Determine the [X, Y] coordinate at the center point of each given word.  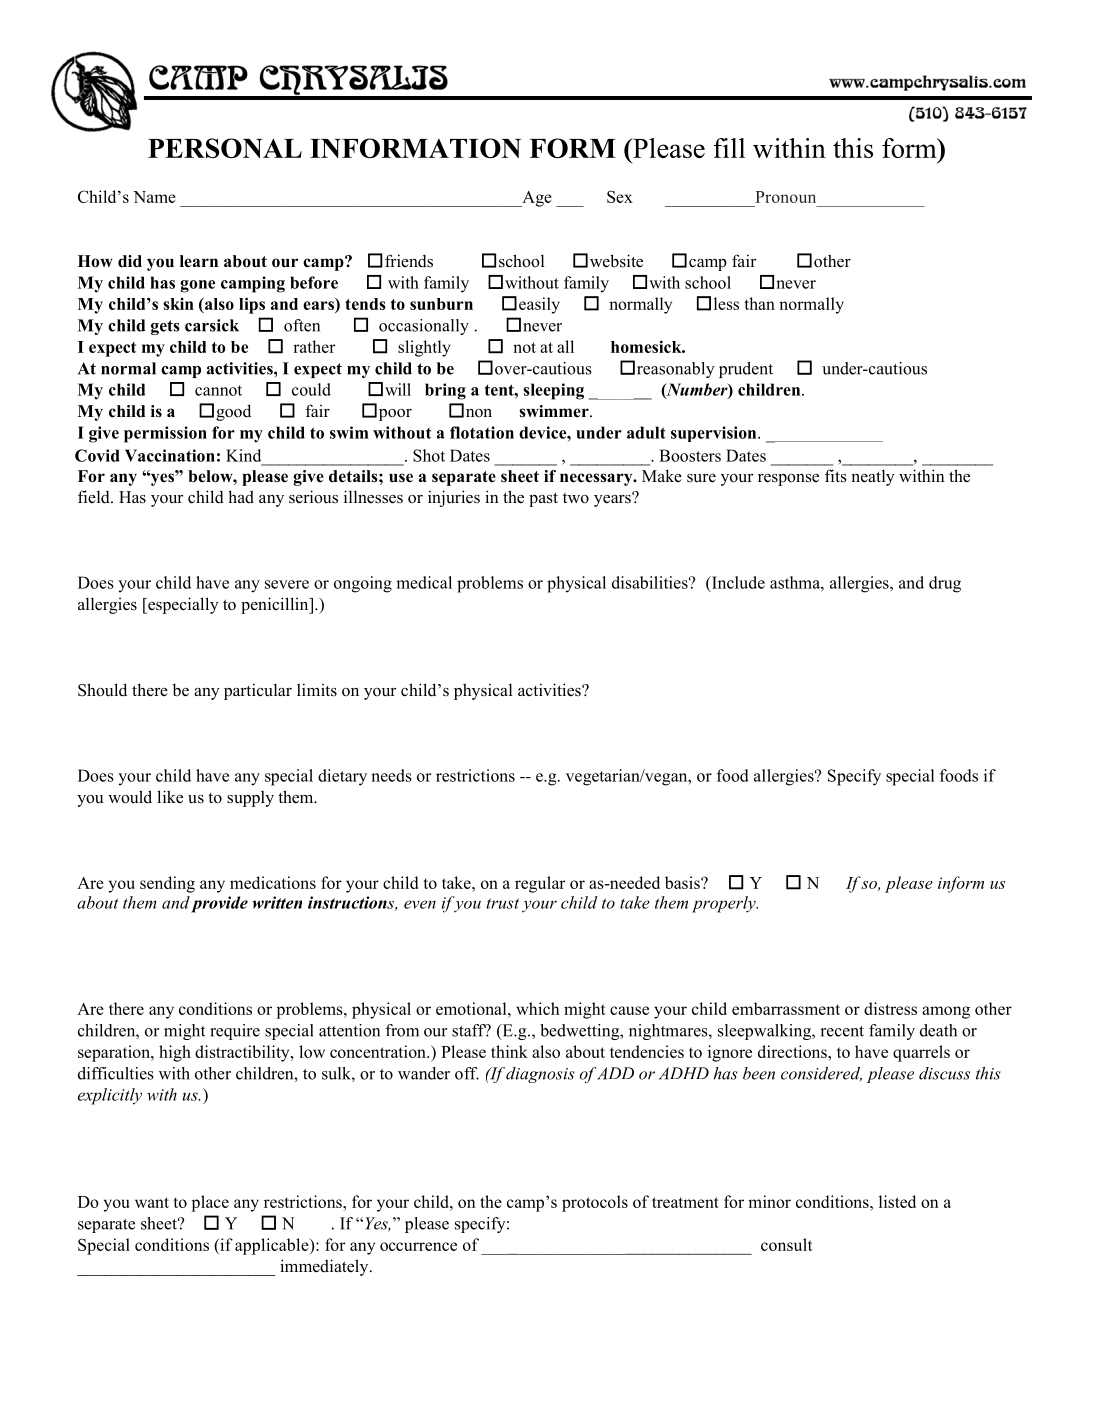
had [241, 497]
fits [836, 476]
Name [154, 197]
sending [167, 884]
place [210, 1203]
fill [729, 148]
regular [540, 884]
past [543, 499]
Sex [620, 196]
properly [725, 904]
